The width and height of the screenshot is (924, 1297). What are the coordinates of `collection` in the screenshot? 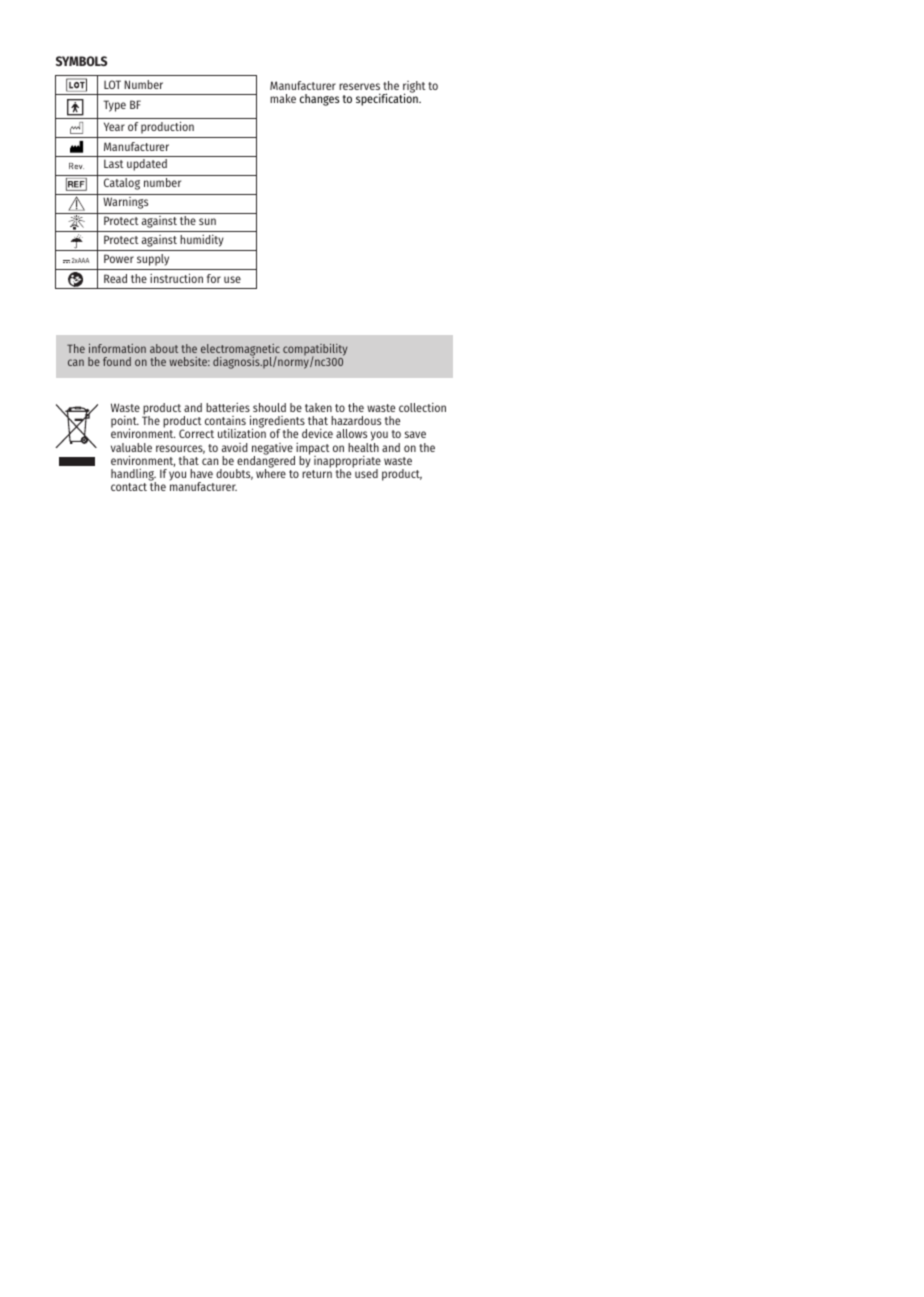 It's located at (422, 407).
